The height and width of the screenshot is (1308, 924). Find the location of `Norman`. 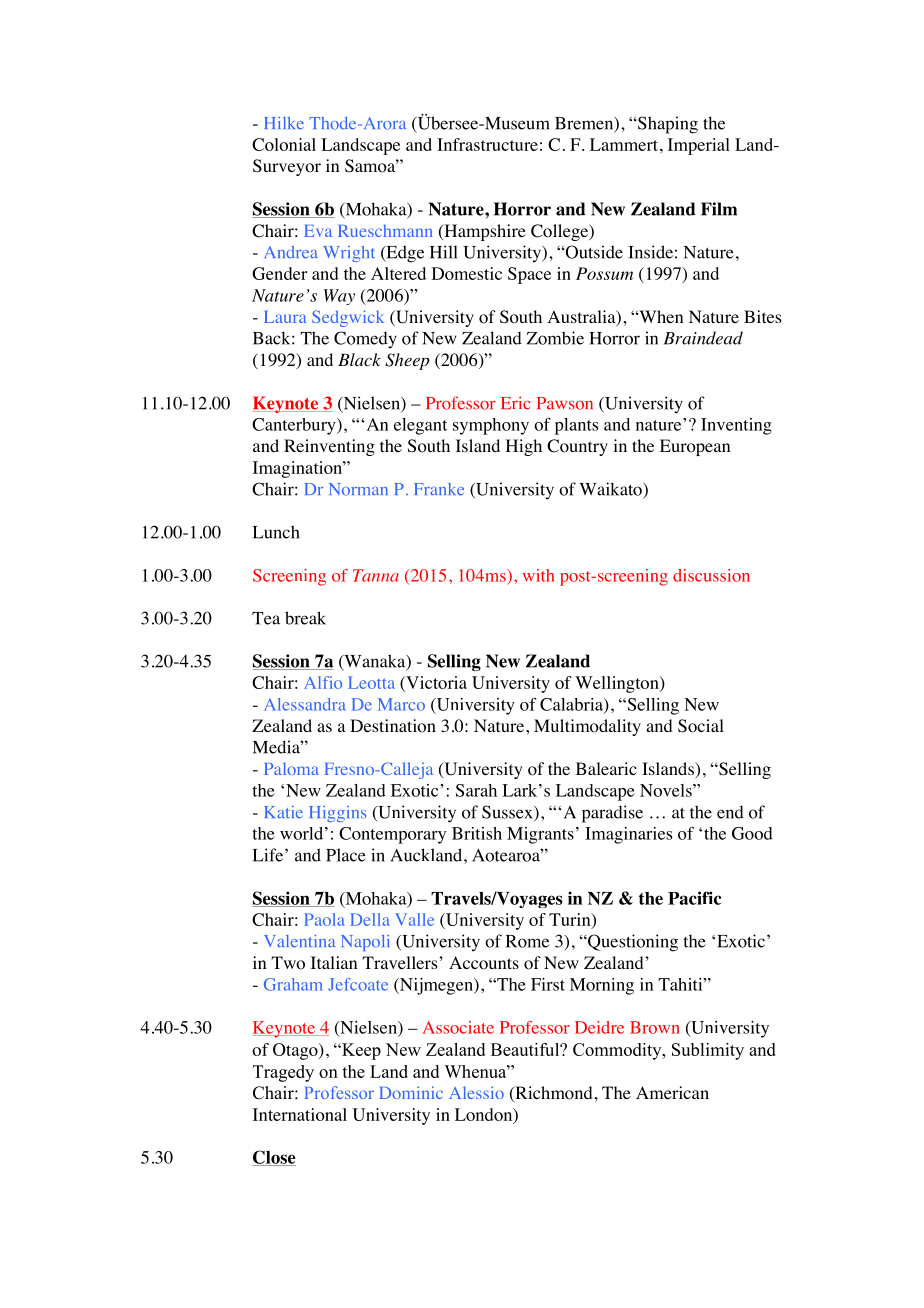

Norman is located at coordinates (358, 489).
